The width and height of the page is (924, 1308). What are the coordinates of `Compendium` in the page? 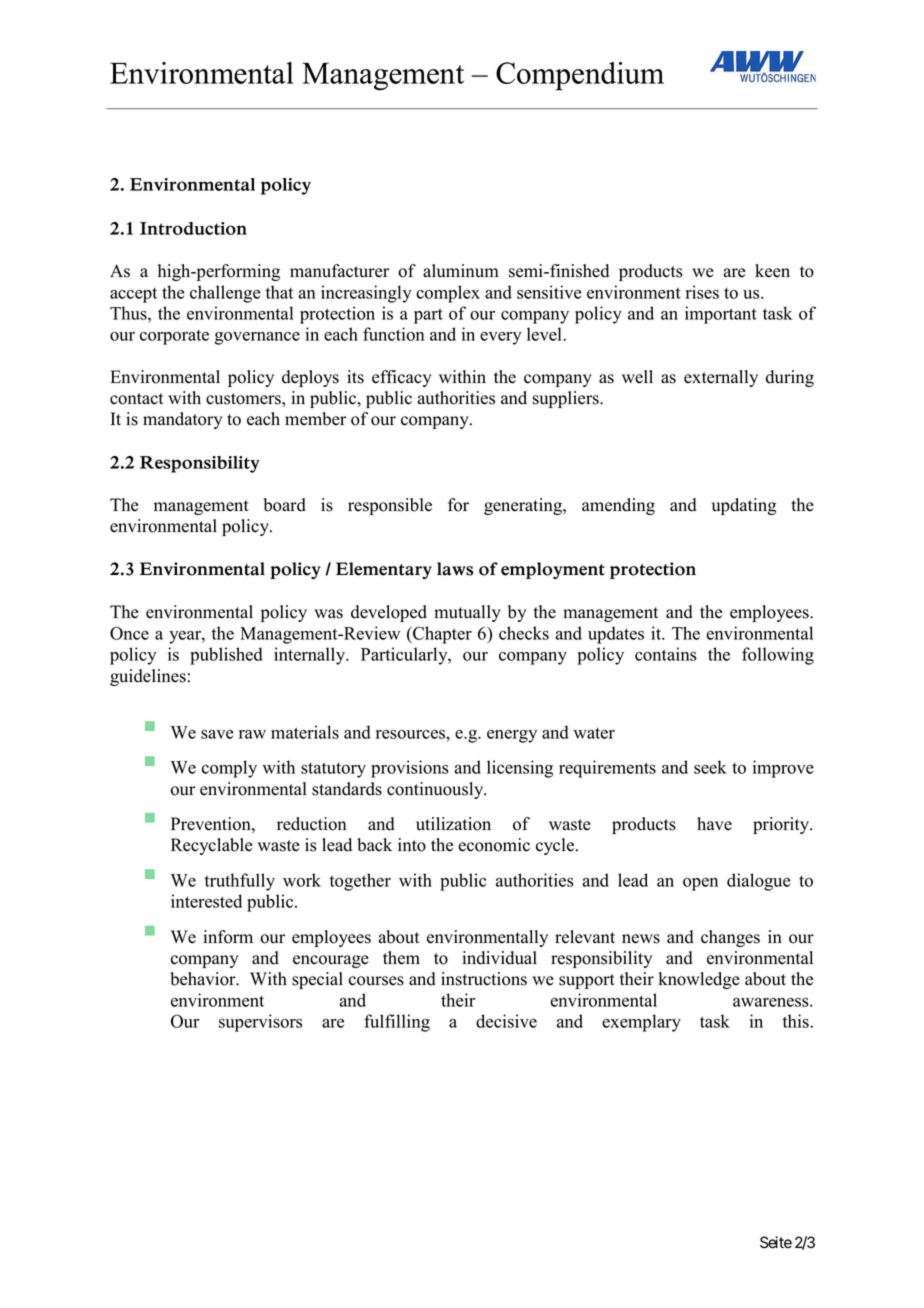 It's located at (580, 76).
